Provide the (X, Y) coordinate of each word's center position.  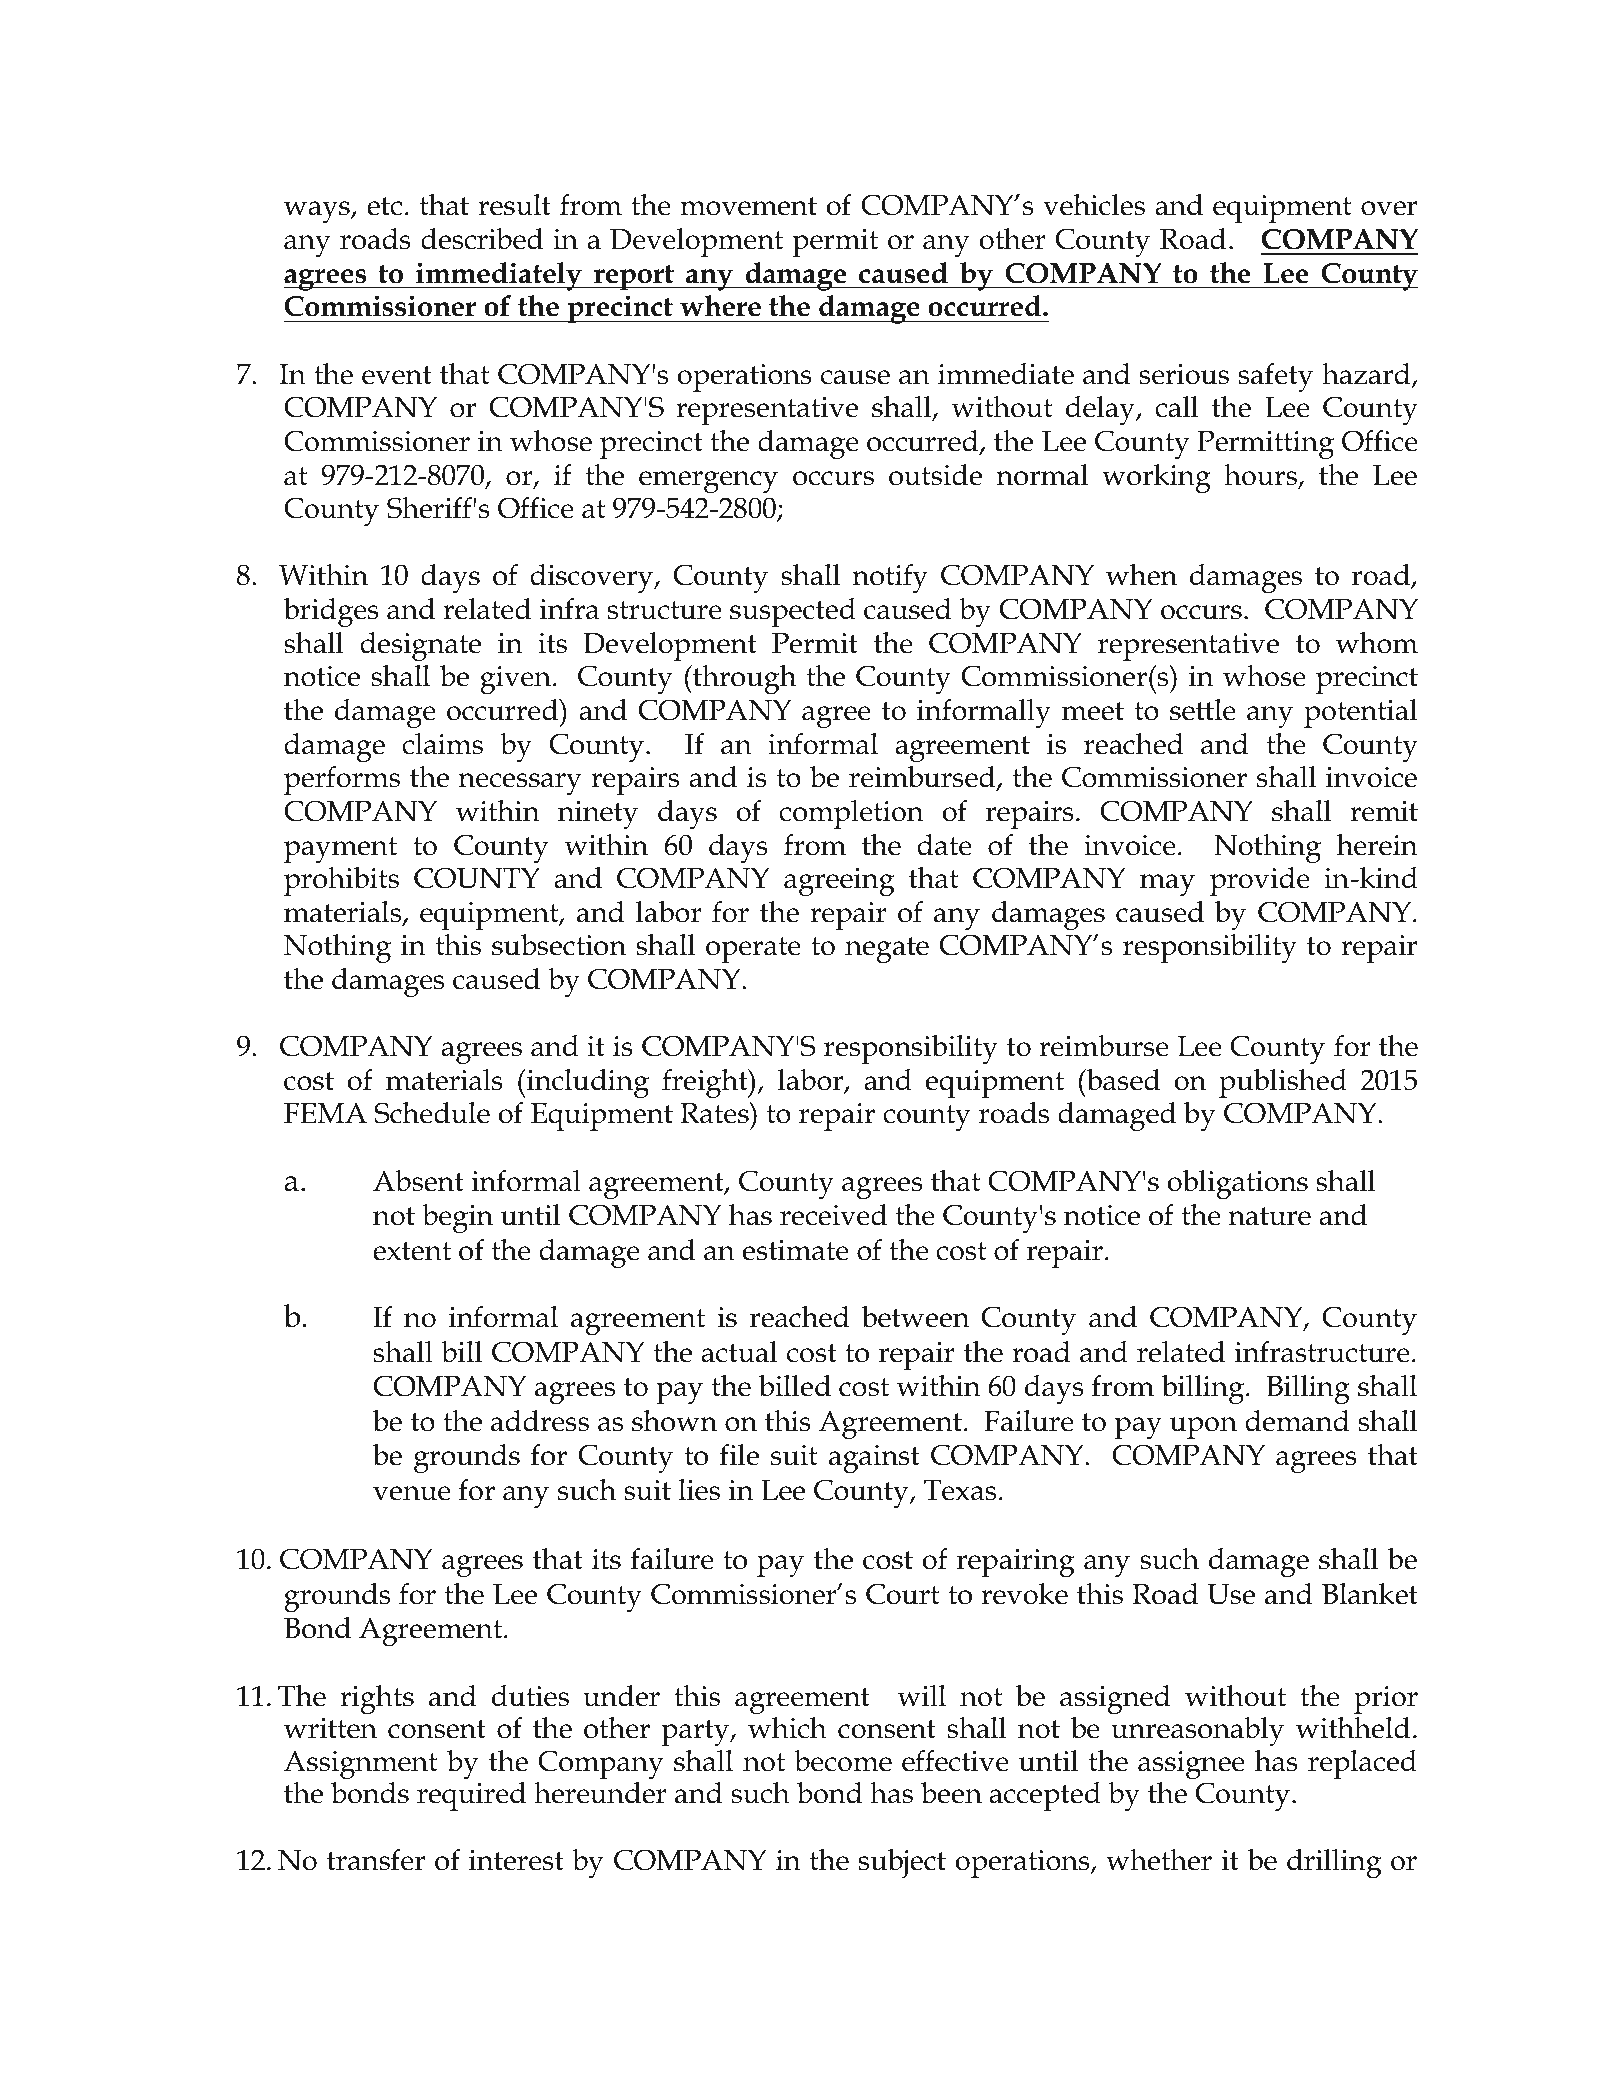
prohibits (341, 881)
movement (748, 206)
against (874, 1459)
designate (420, 646)
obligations (1237, 1184)
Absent (418, 1181)
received (833, 1215)
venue (412, 1493)
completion (851, 814)
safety (1276, 377)
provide (1260, 881)
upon (1203, 1428)
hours (1261, 476)
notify (890, 578)
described (482, 239)
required (471, 1796)
